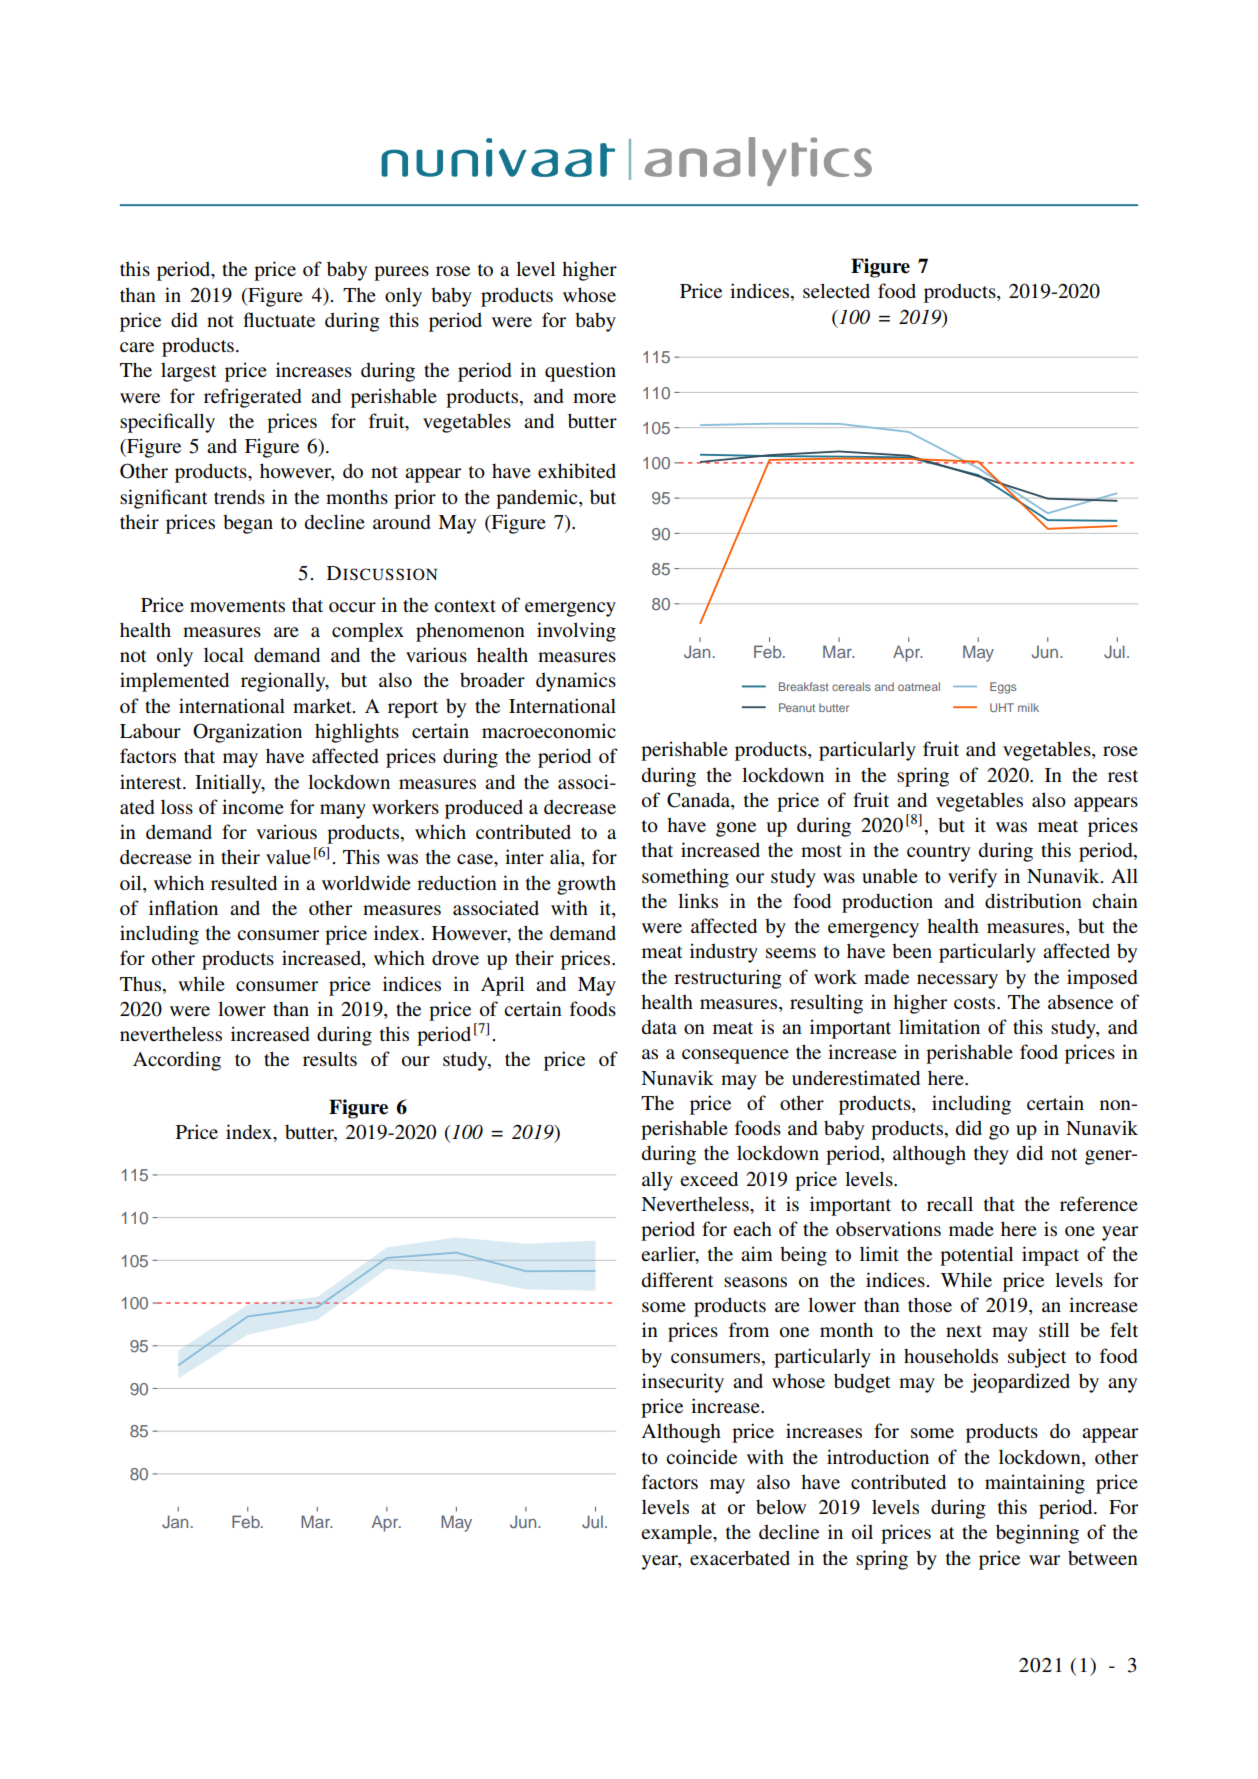 This screenshot has width=1258, height=1779. What do you see at coordinates (244, 882) in the screenshot?
I see `resulted` at bounding box center [244, 882].
